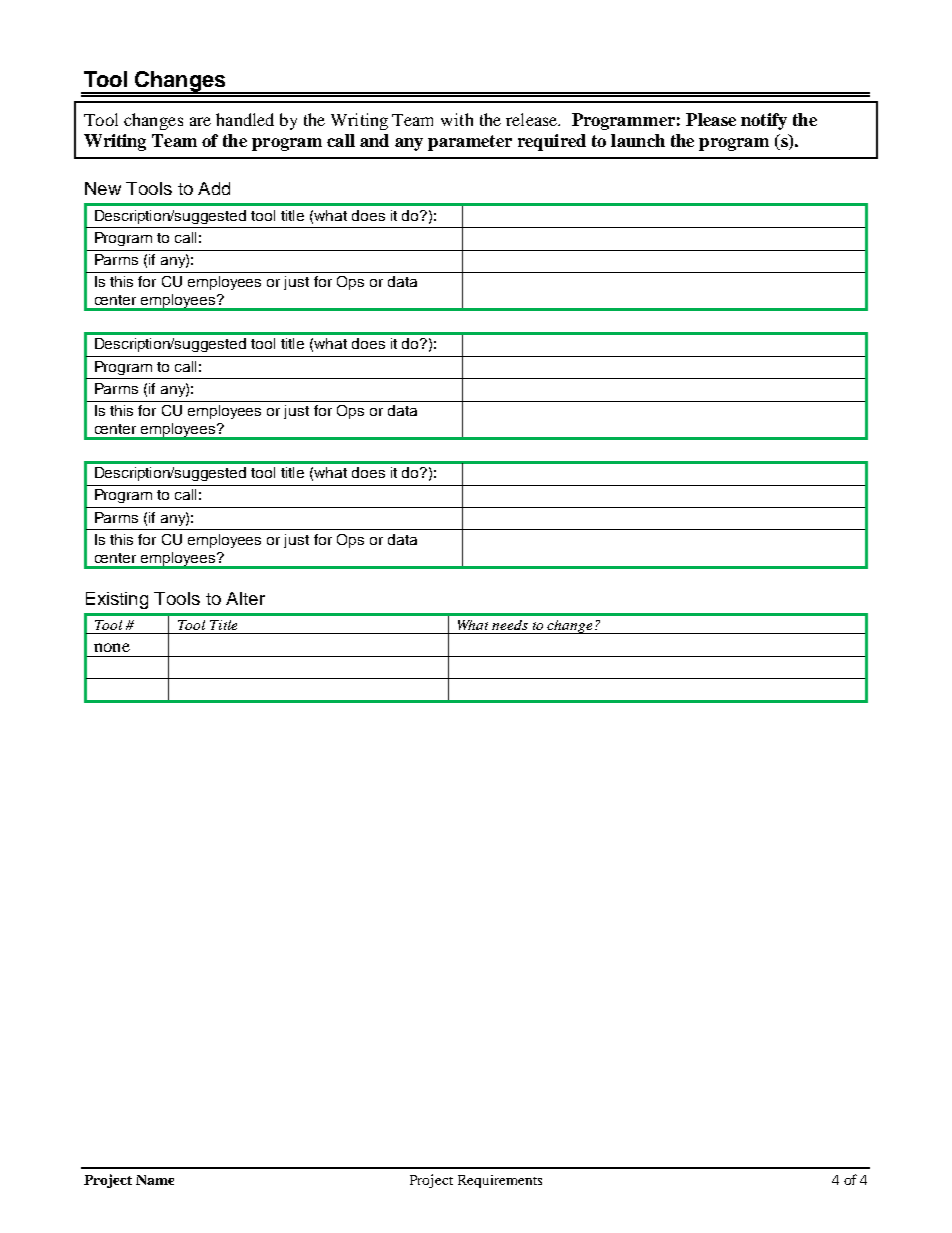  What do you see at coordinates (638, 140) in the screenshot?
I see `launch` at bounding box center [638, 140].
